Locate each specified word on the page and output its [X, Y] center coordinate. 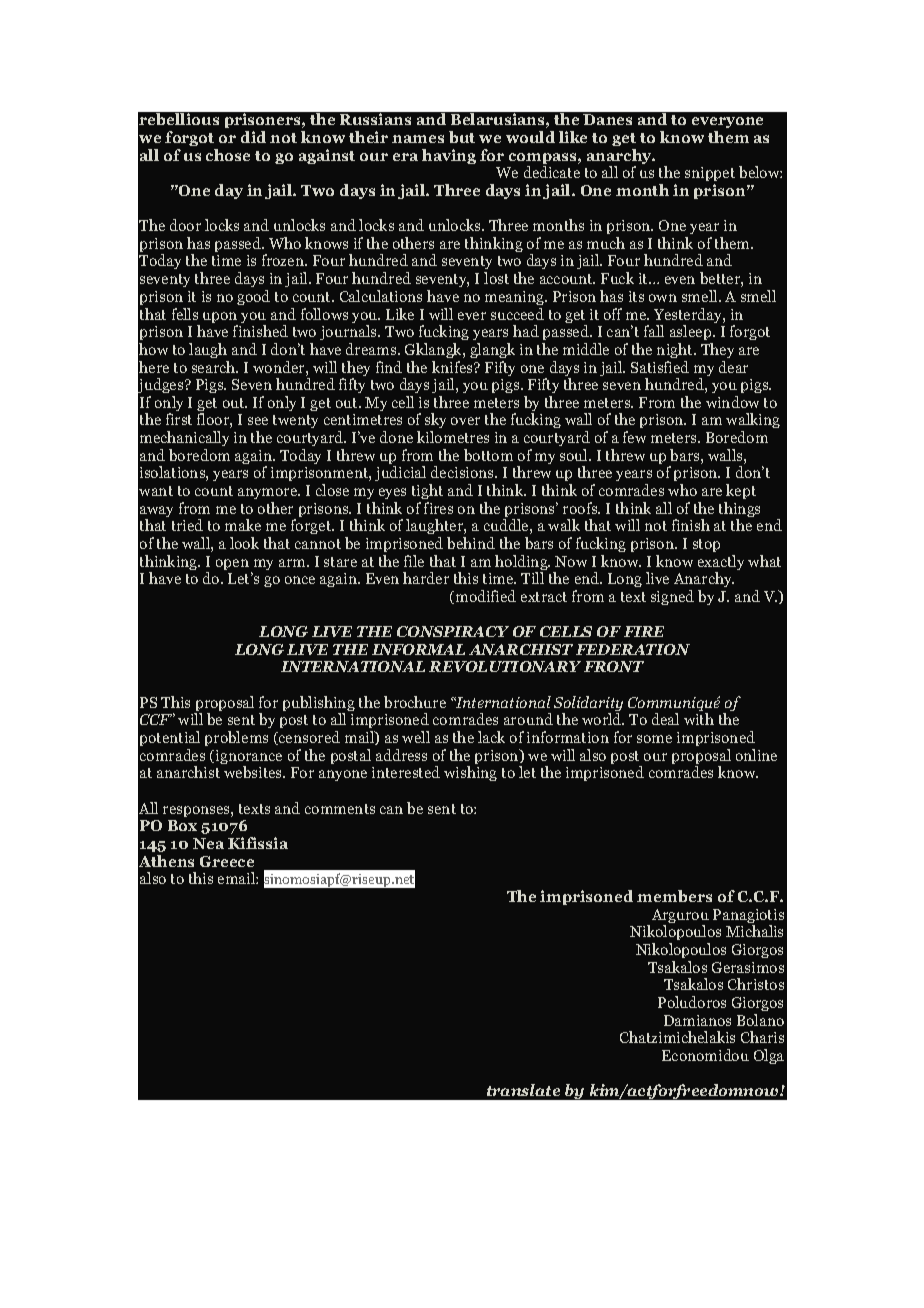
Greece [227, 861]
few [634, 437]
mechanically [184, 438]
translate [523, 1090]
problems [236, 738]
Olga [769, 1056]
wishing [470, 773]
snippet [710, 176]
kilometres [453, 437]
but [462, 137]
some [654, 739]
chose [228, 155]
